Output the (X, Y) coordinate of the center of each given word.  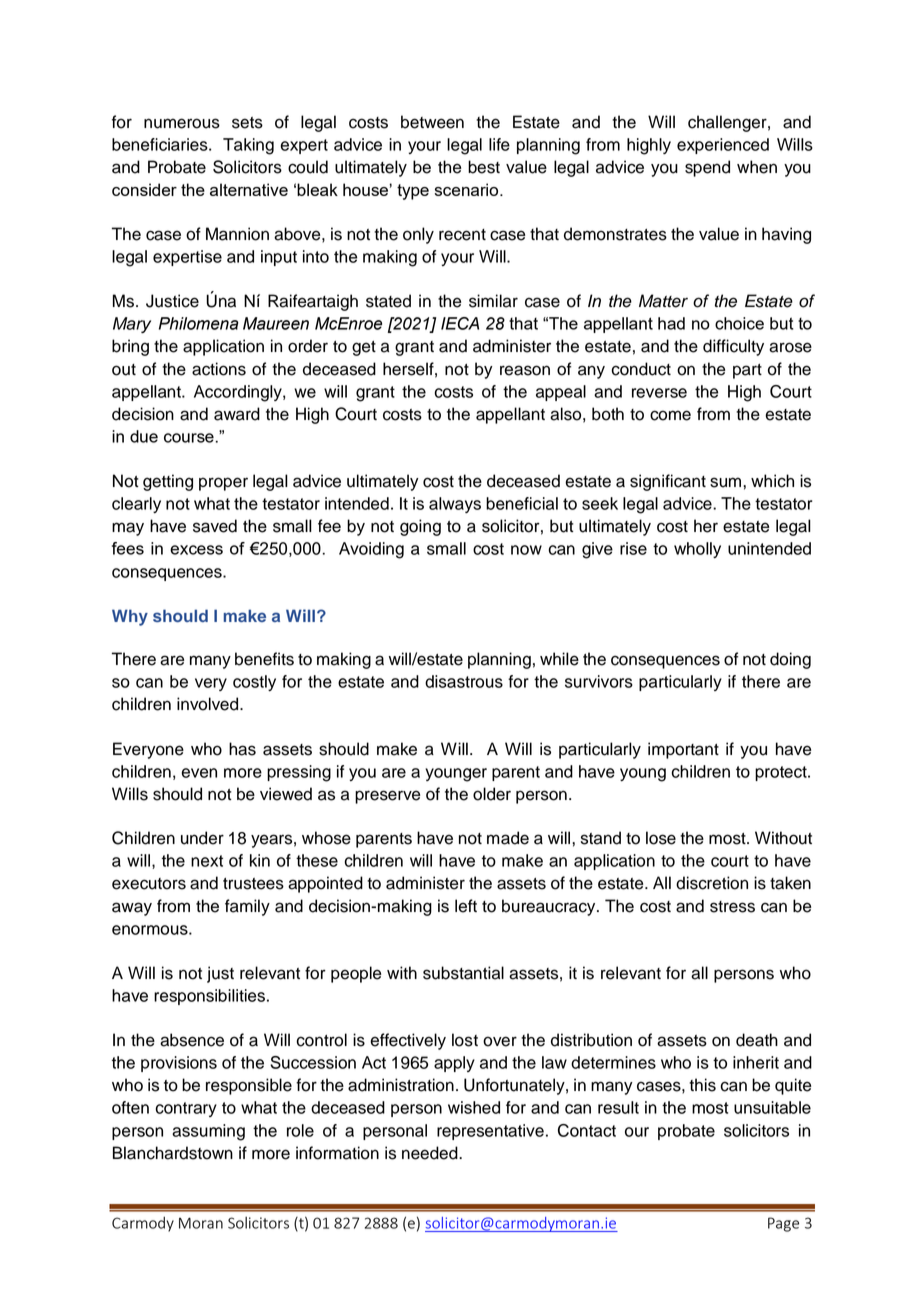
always (455, 505)
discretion (712, 883)
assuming (208, 1132)
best (484, 167)
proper (223, 484)
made (508, 838)
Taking (248, 146)
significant (668, 482)
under (202, 838)
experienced (723, 146)
